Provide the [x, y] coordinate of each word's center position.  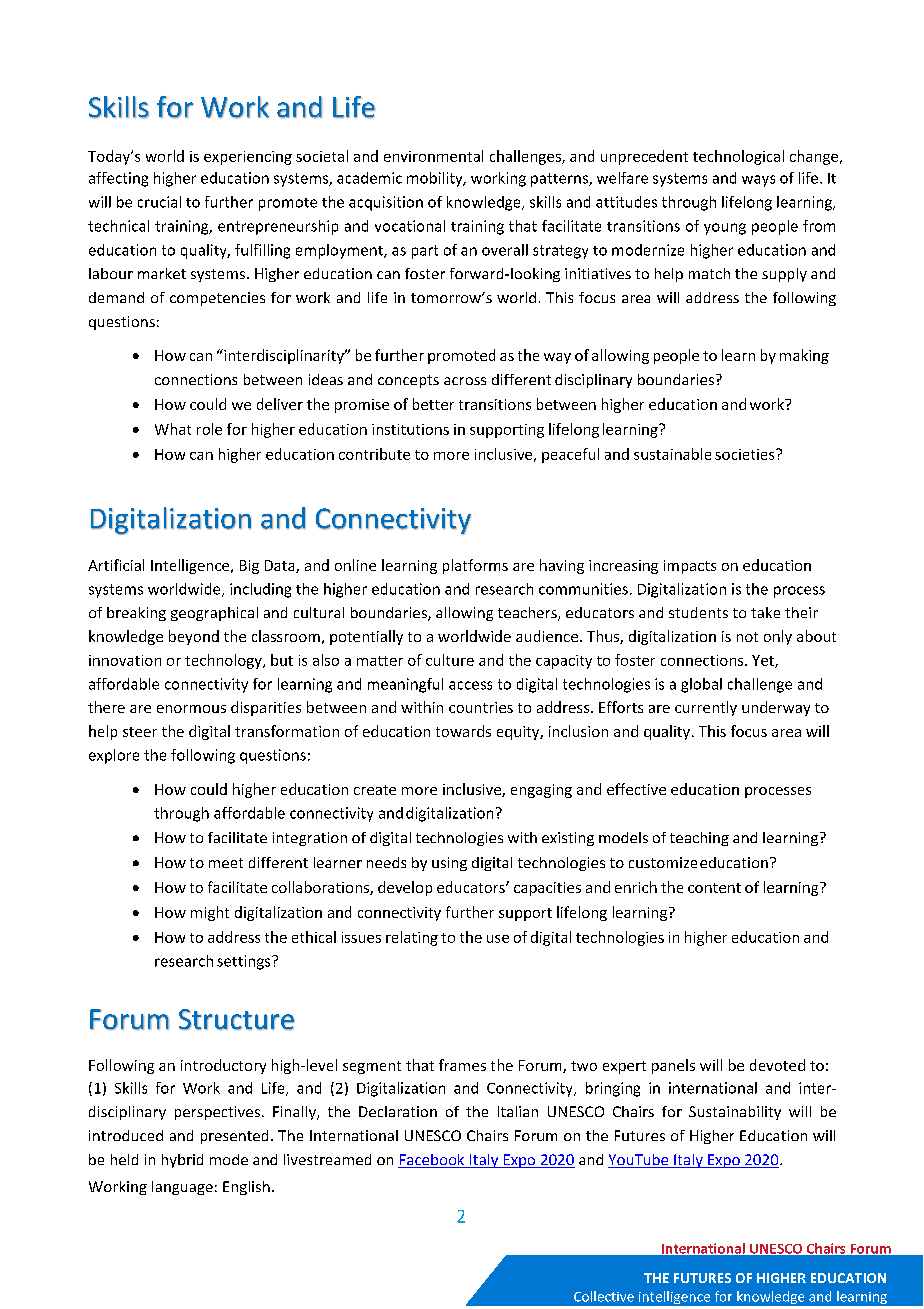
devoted [777, 1065]
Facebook [432, 1161]
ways [758, 181]
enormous [191, 709]
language [182, 1188]
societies [746, 454]
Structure [237, 1019]
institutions [410, 429]
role [209, 429]
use [498, 939]
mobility [436, 179]
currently [706, 708]
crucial [159, 202]
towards [463, 731]
